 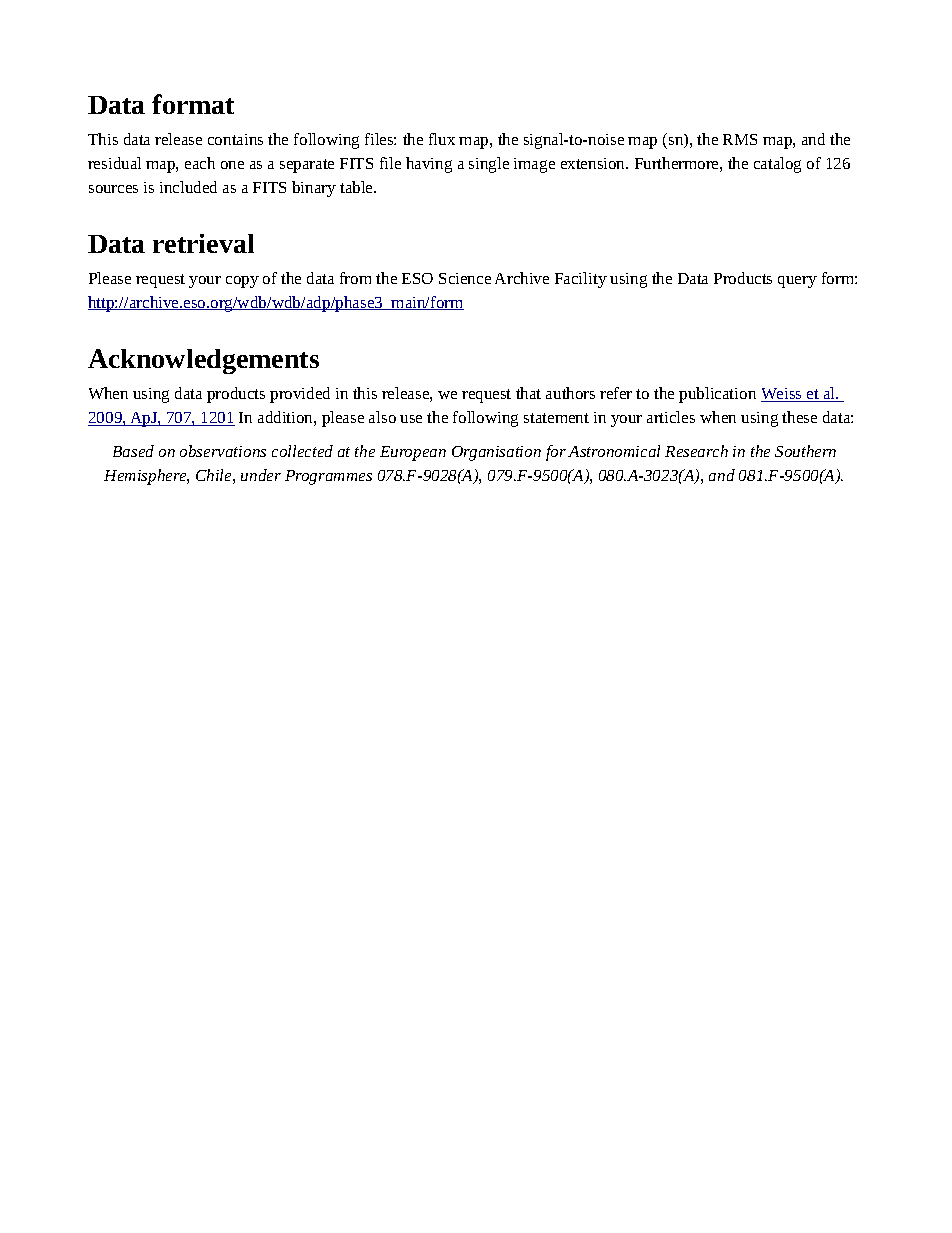 What do you see at coordinates (235, 139) in the screenshot?
I see `contains` at bounding box center [235, 139].
